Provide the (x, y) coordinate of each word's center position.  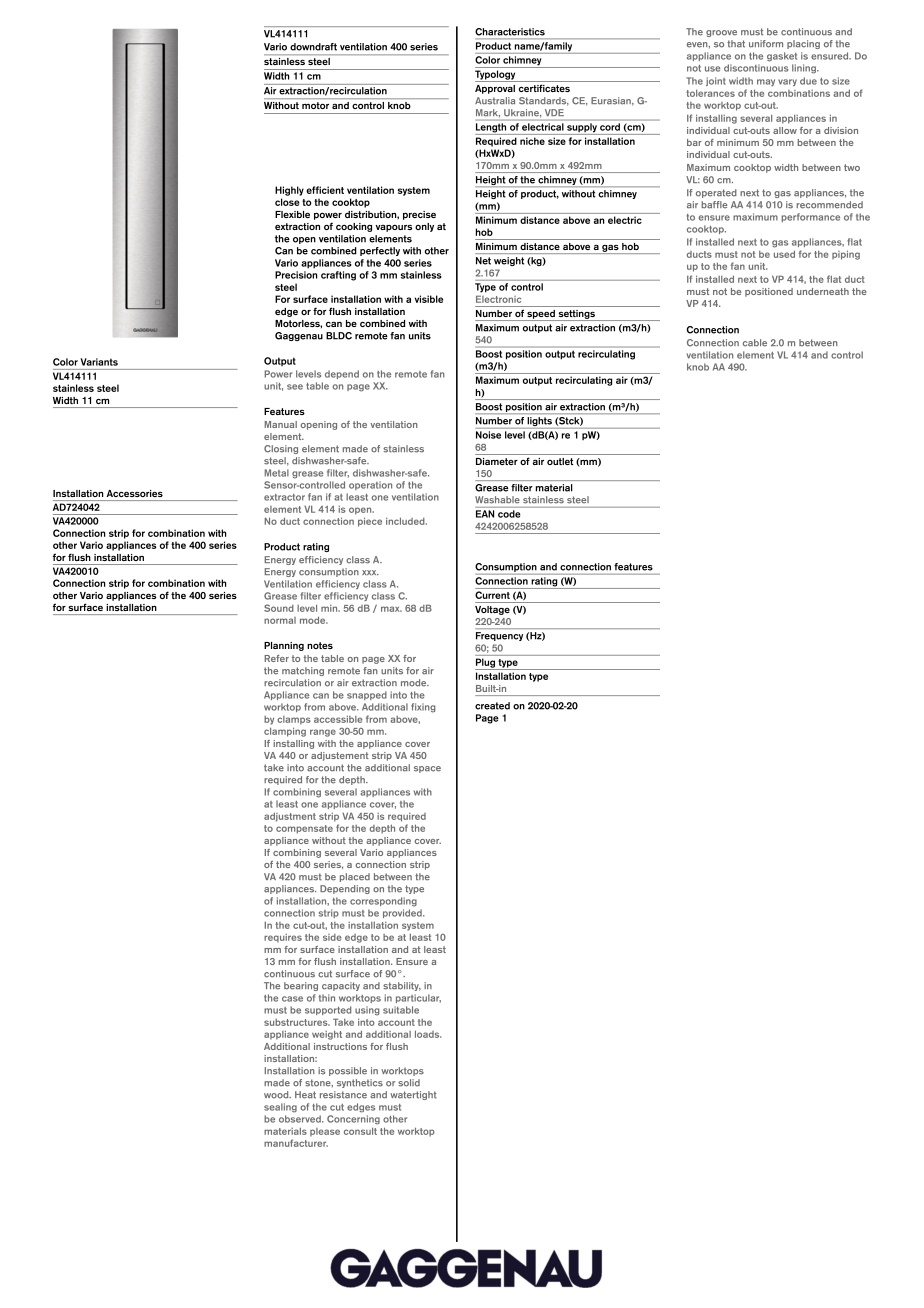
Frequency (499, 636)
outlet (560, 461)
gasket (782, 57)
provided (403, 913)
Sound (279, 608)
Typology (496, 76)
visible (429, 299)
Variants (99, 362)
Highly (289, 191)
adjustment (290, 817)
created (492, 706)
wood (277, 1095)
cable (755, 343)
